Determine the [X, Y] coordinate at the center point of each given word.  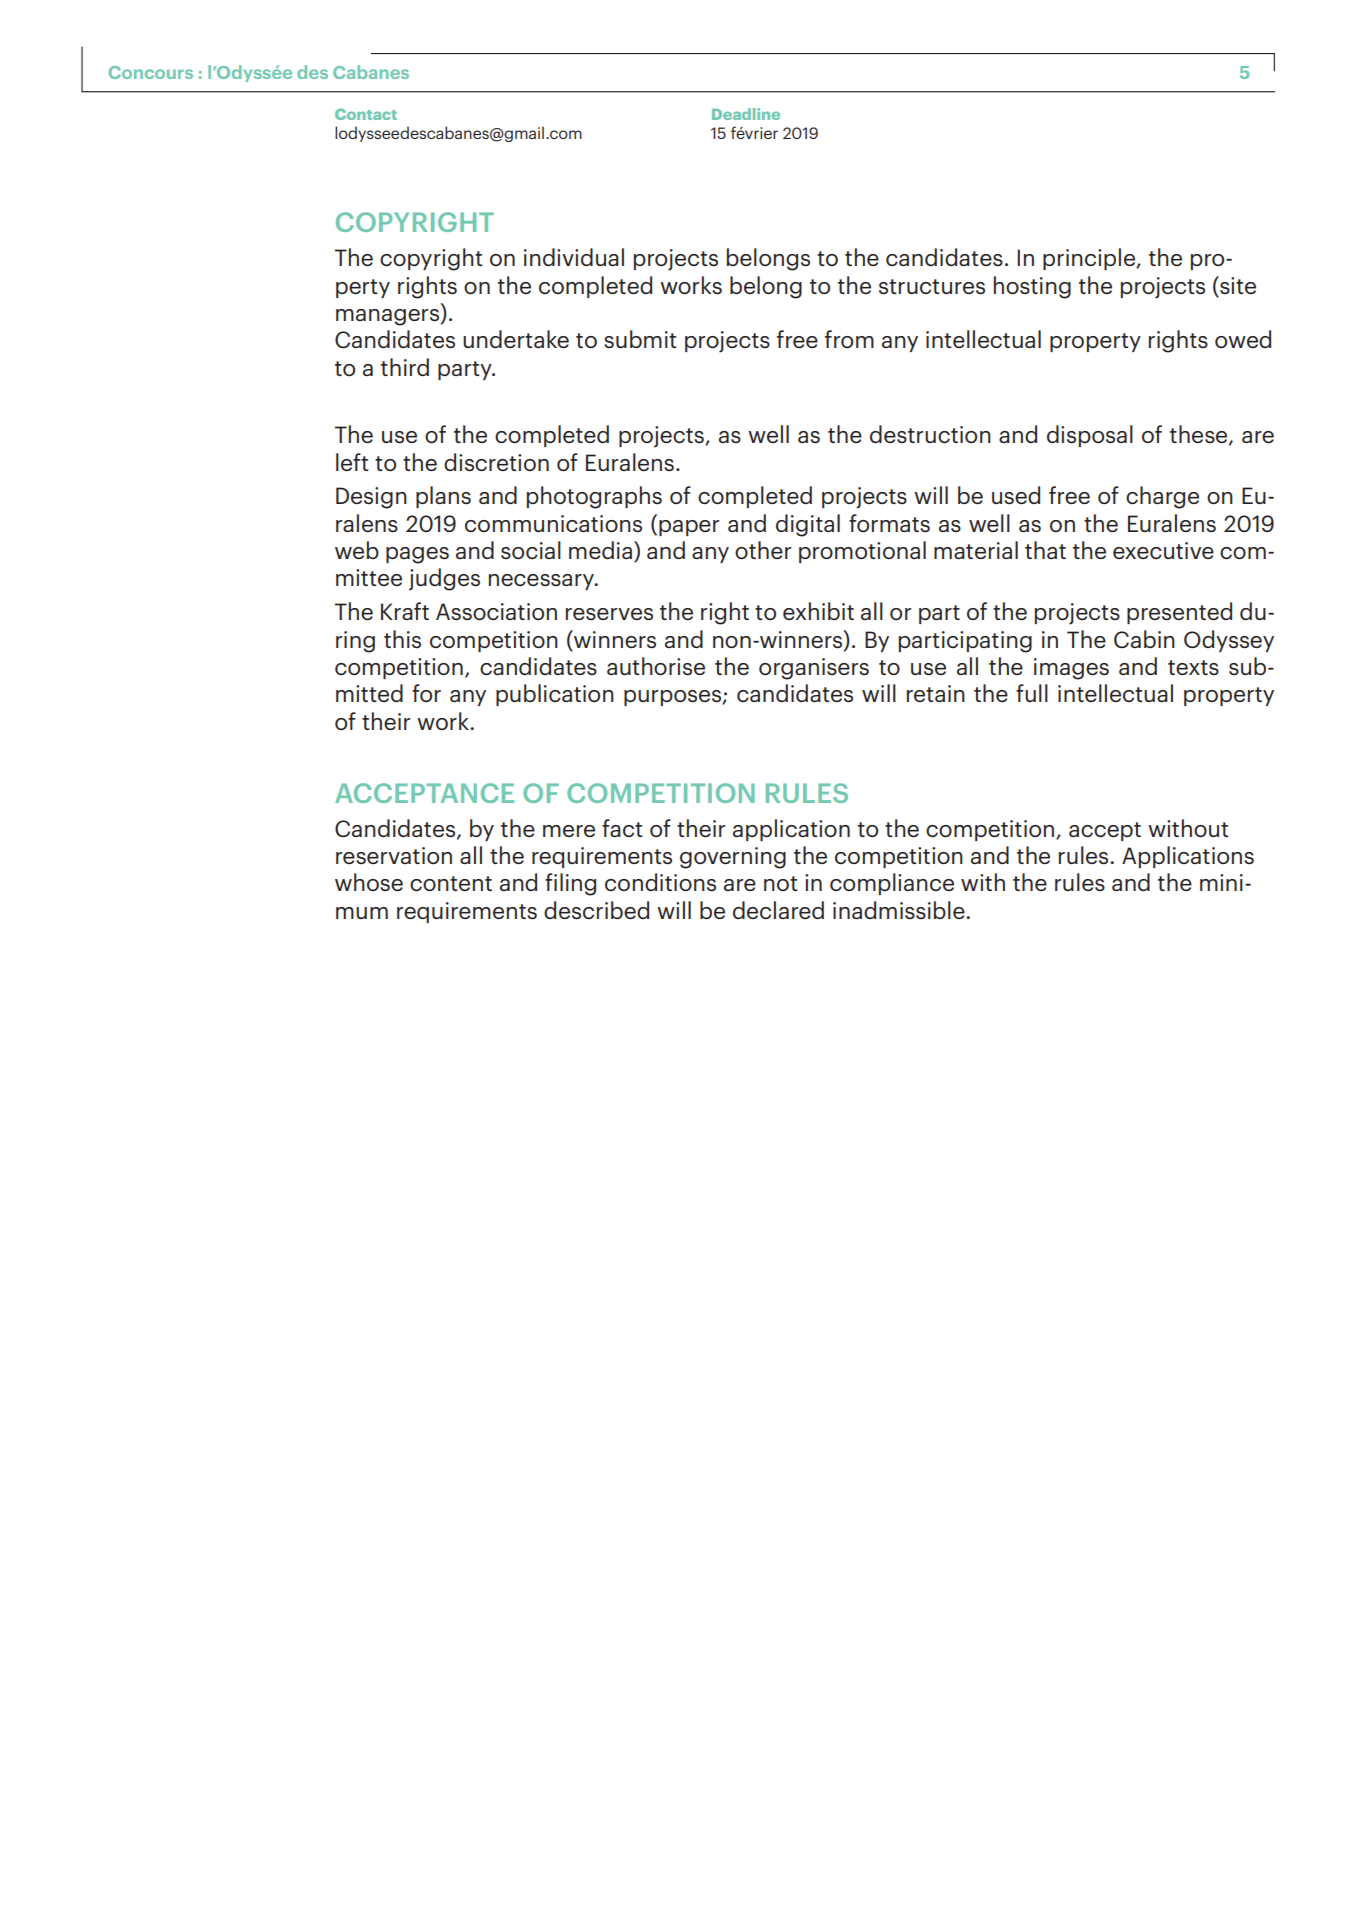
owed [1243, 339]
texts [1193, 667]
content [451, 883]
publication [555, 695]
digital [808, 525]
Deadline [746, 114]
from [849, 339]
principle [1090, 259]
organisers [814, 669]
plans [443, 497]
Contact [366, 114]
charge [1162, 497]
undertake [516, 339]
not [781, 883]
